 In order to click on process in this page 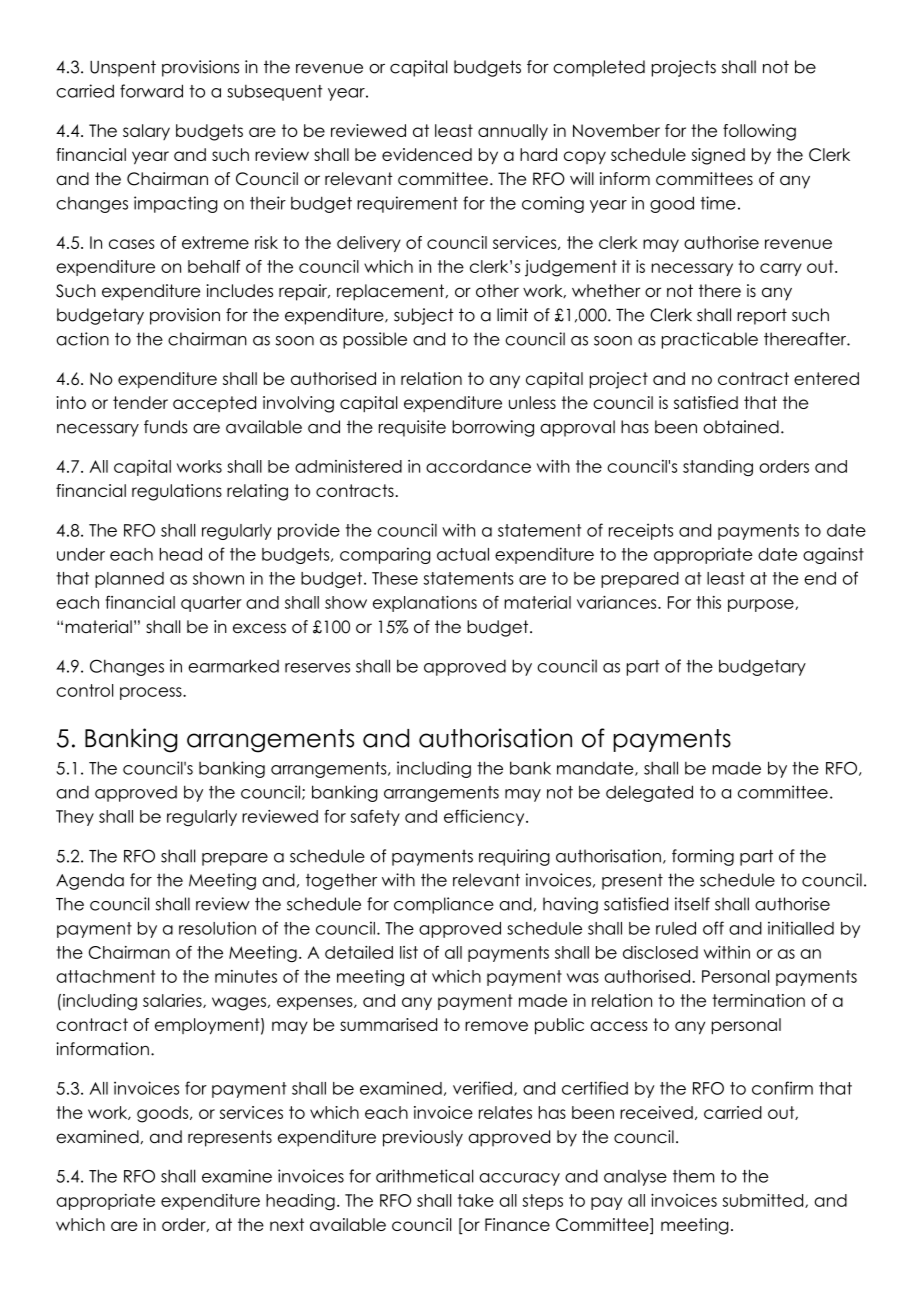, I will do `click(152, 693)`.
